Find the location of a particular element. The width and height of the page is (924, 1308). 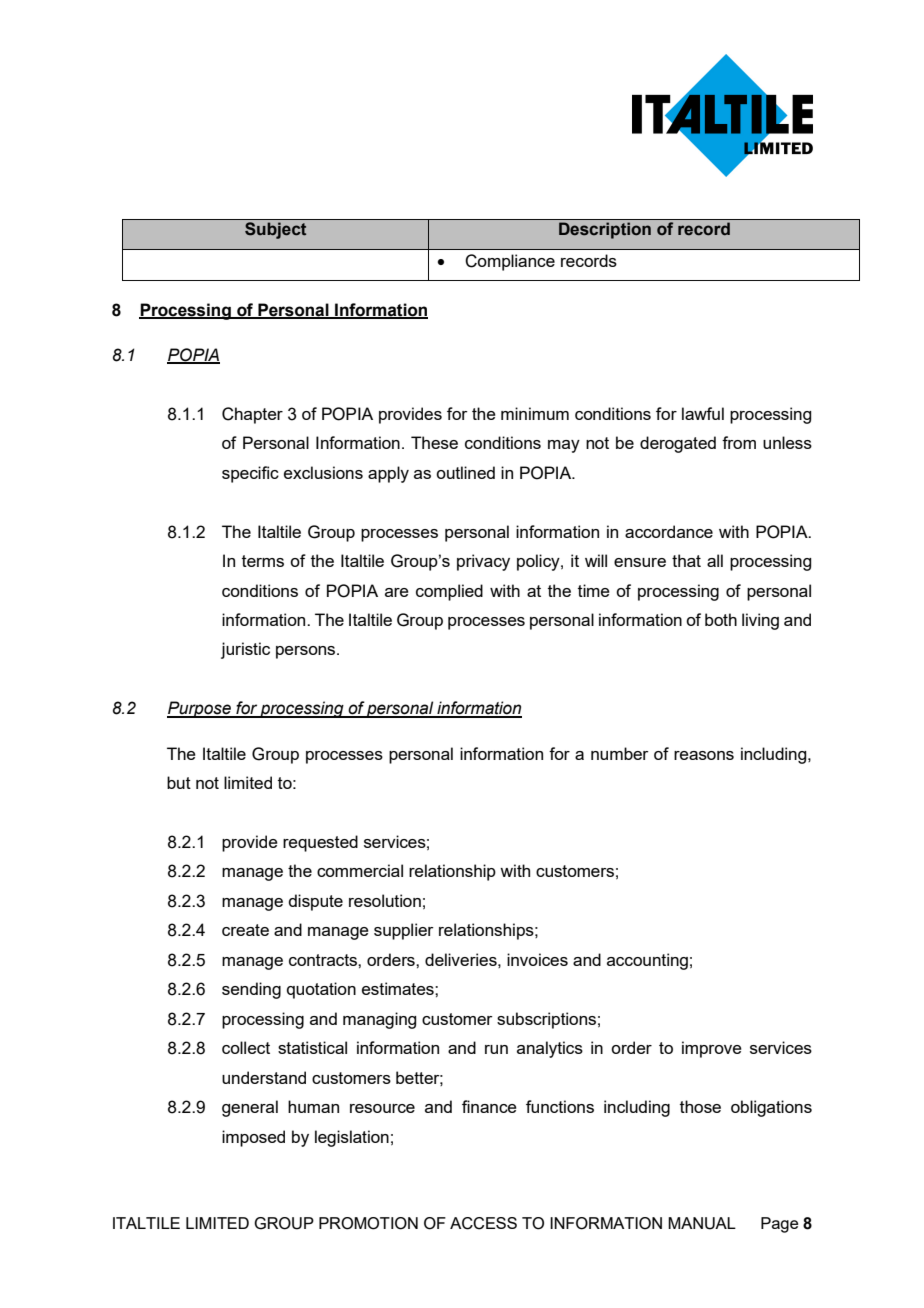

reasons is located at coordinates (704, 755).
